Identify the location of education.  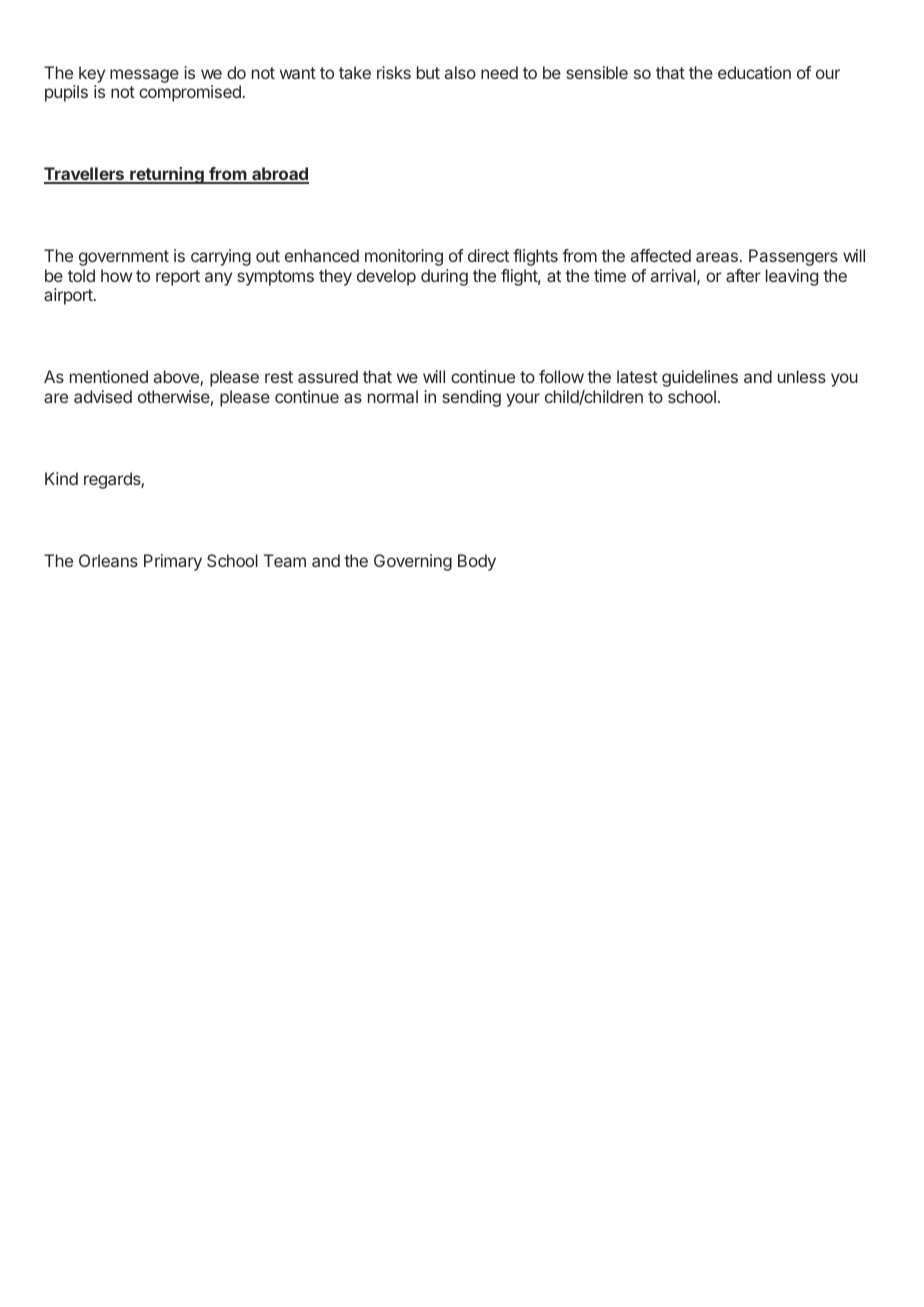
(754, 72).
